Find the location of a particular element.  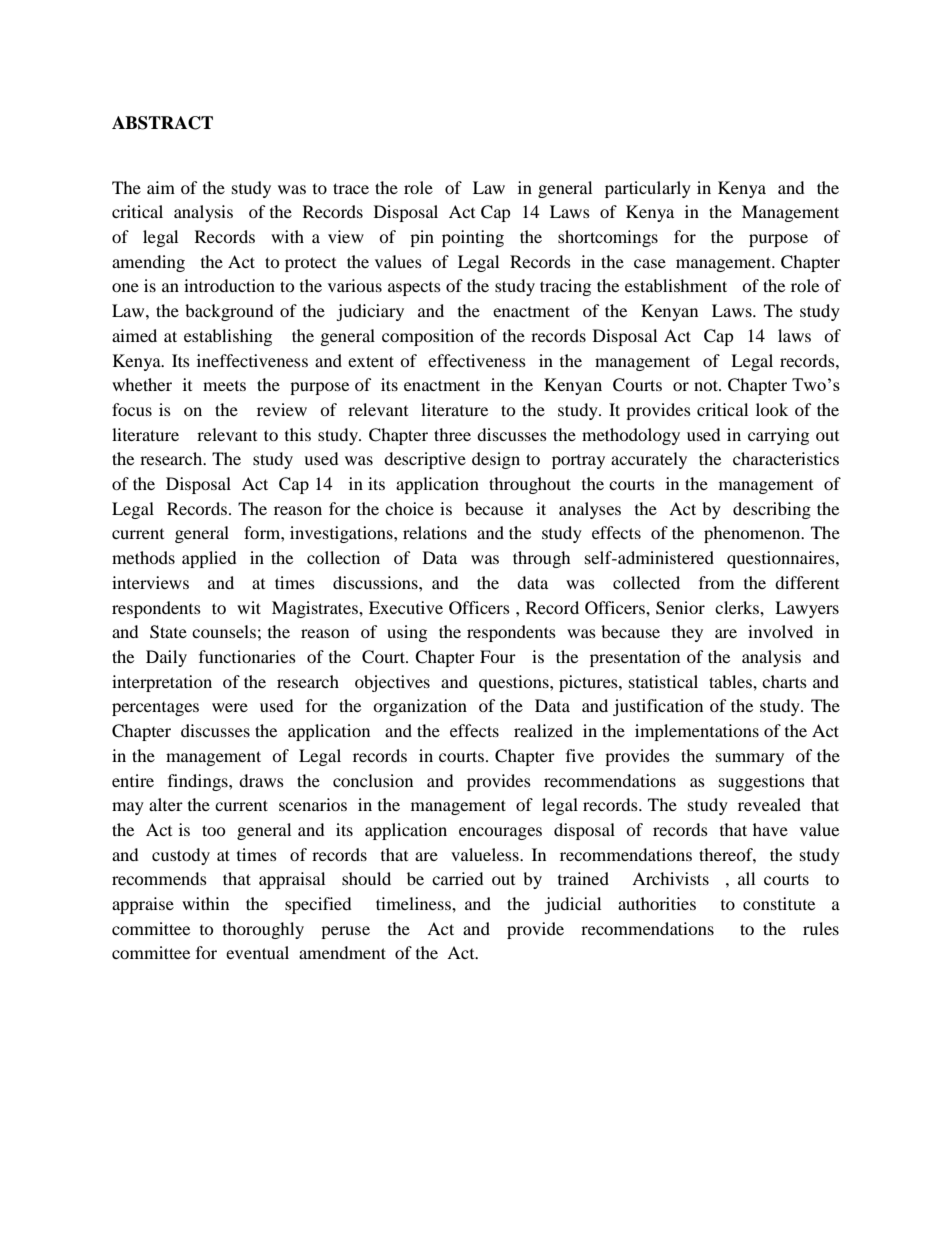

implementations is located at coordinates (697, 732).
